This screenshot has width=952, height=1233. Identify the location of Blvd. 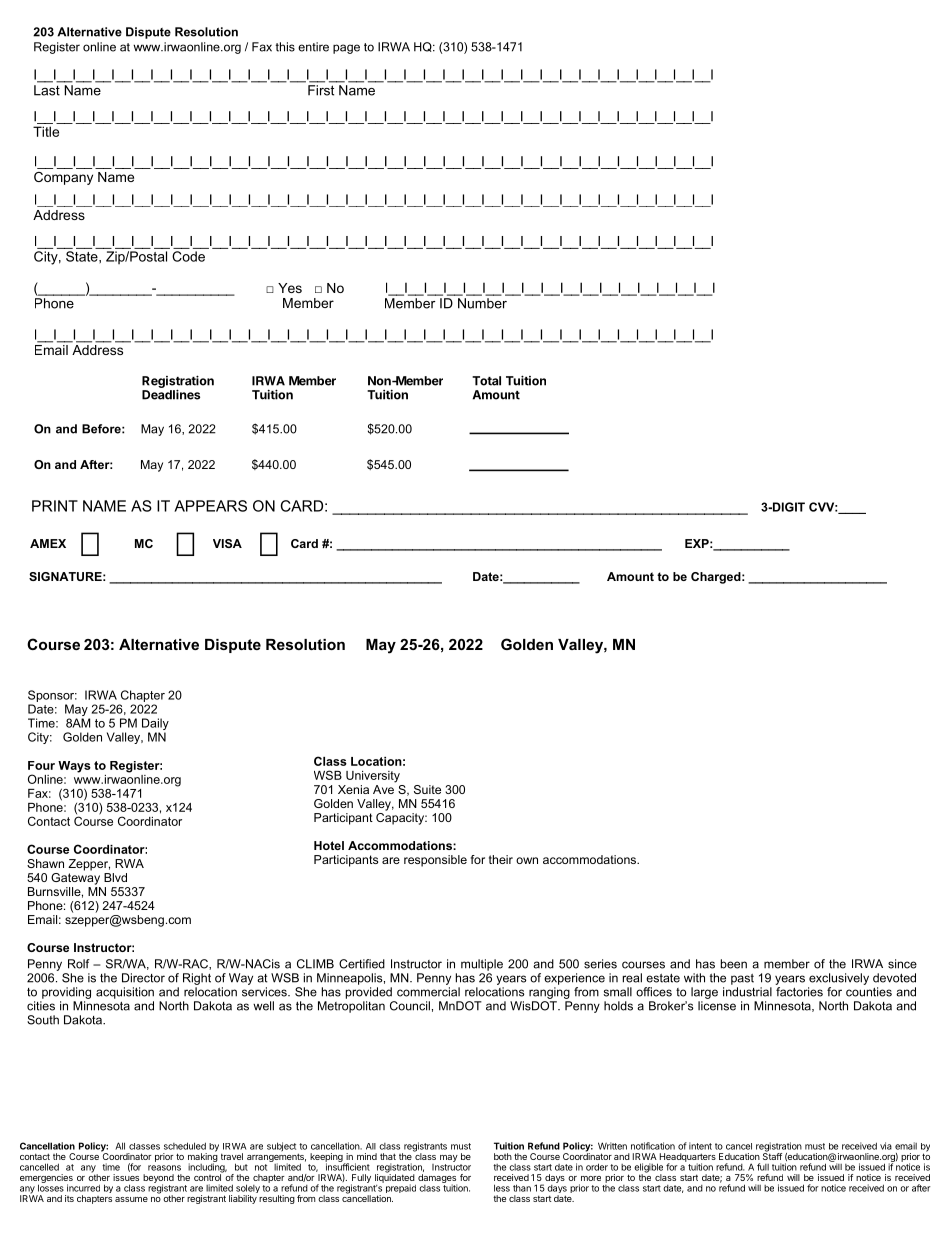
(115, 877).
